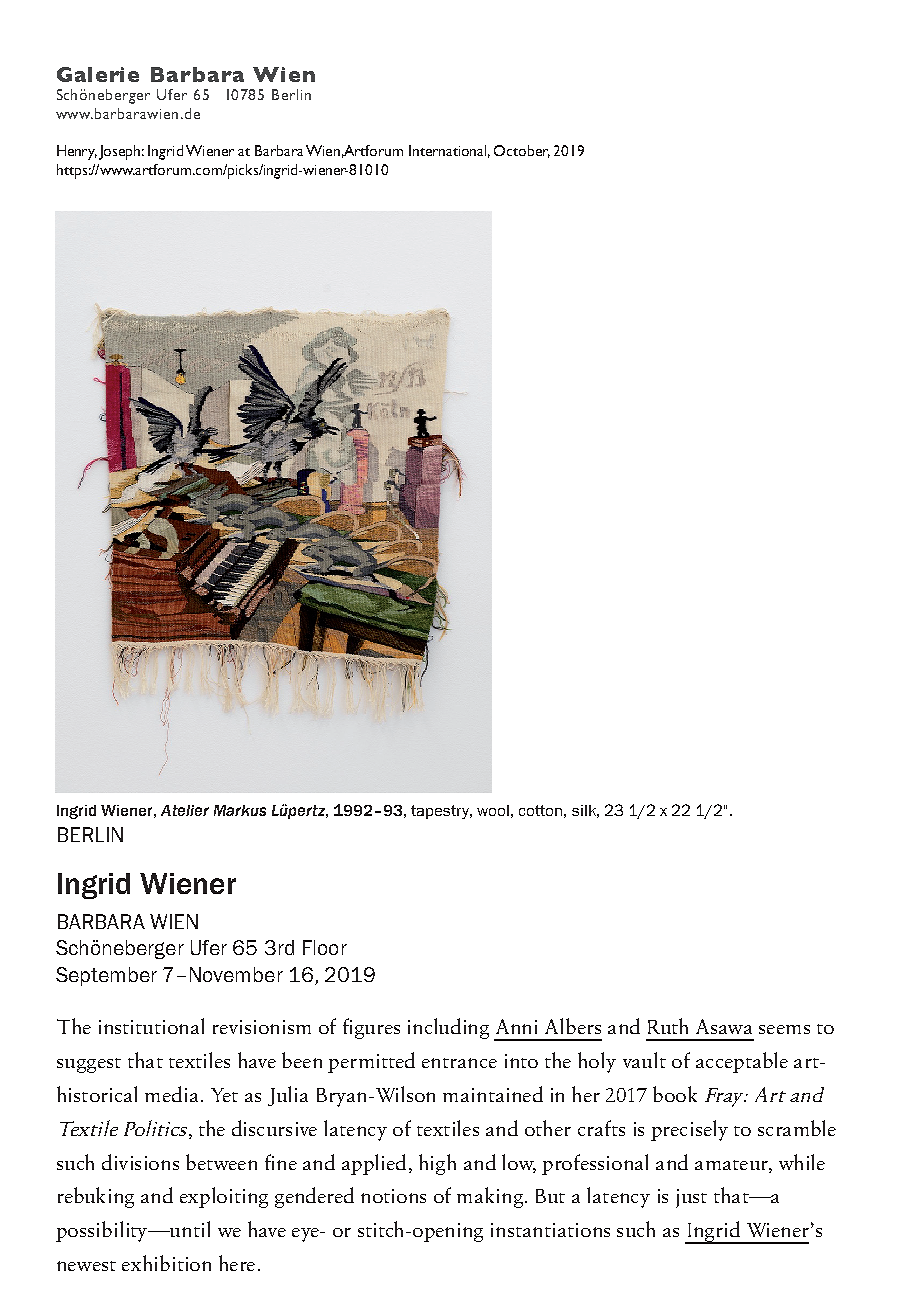 This screenshot has height=1308, width=924. I want to click on Ruth, so click(668, 1026).
